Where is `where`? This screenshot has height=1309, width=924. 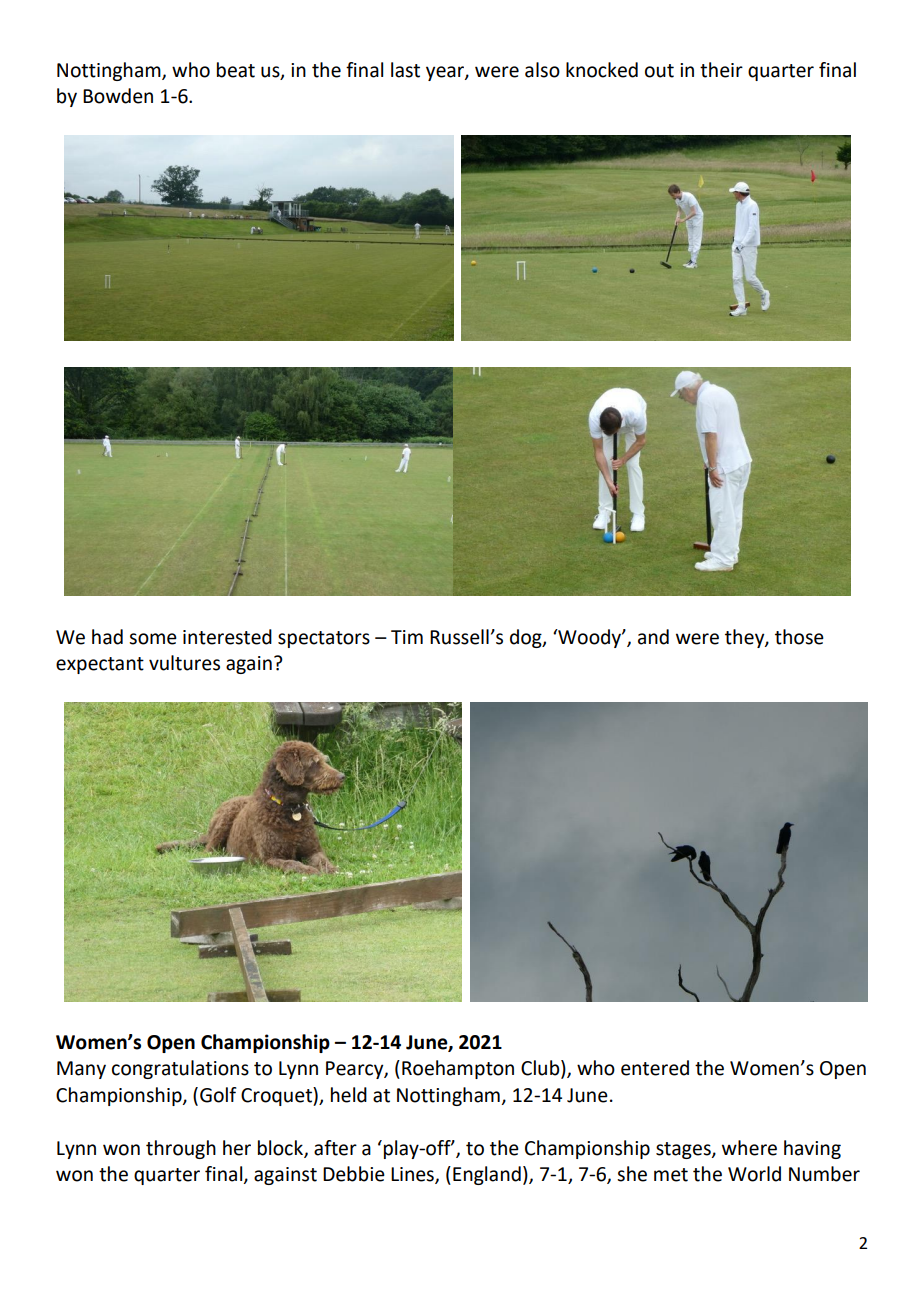
where is located at coordinates (749, 1148).
